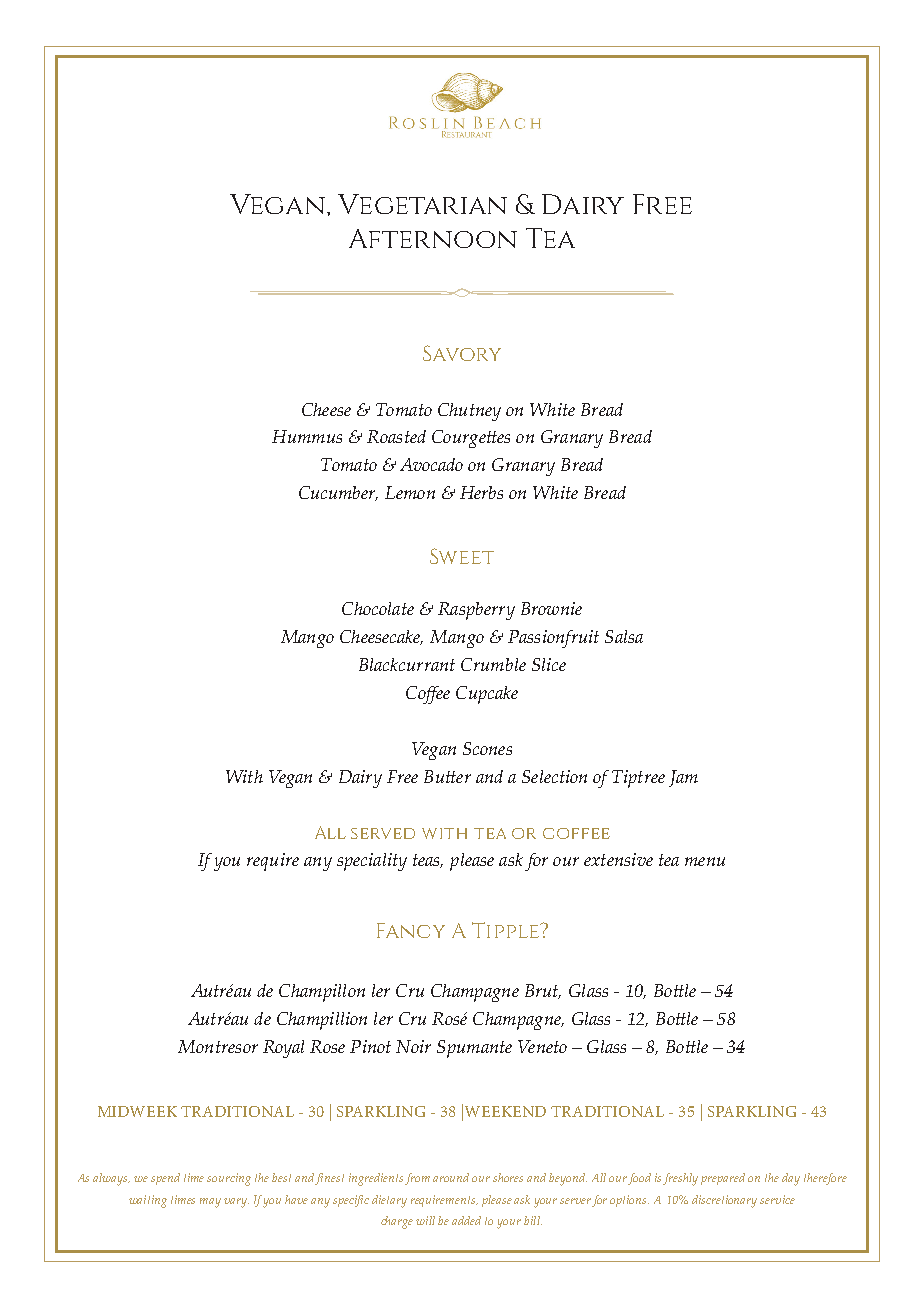  Describe the element at coordinates (428, 861) in the screenshot. I see `teas` at that location.
